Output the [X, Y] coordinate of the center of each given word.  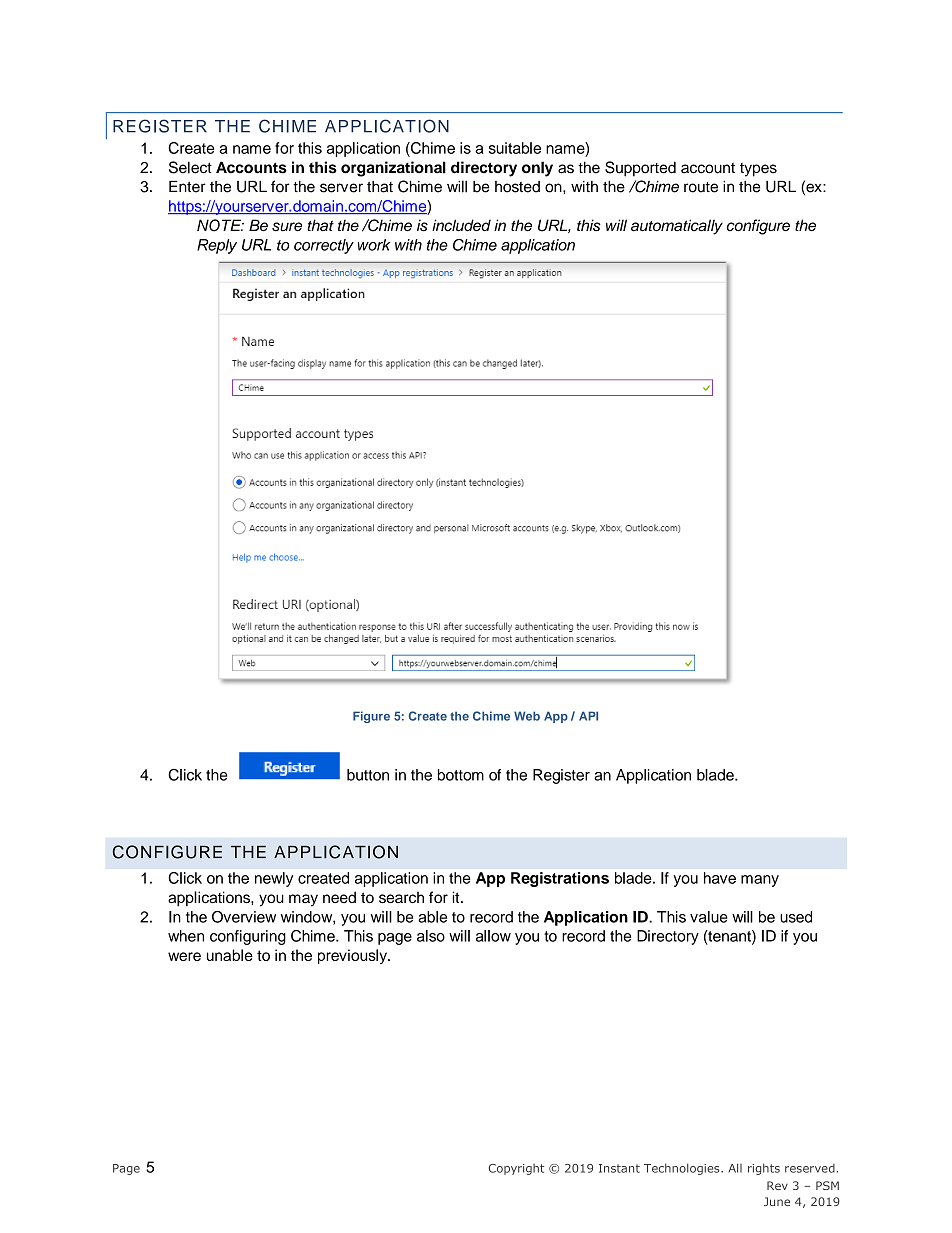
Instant [619, 1168]
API [588, 716]
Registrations [560, 879]
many [760, 881]
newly [274, 879]
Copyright [516, 1169]
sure [287, 227]
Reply [217, 246]
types [758, 170]
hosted [517, 187]
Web [527, 716]
